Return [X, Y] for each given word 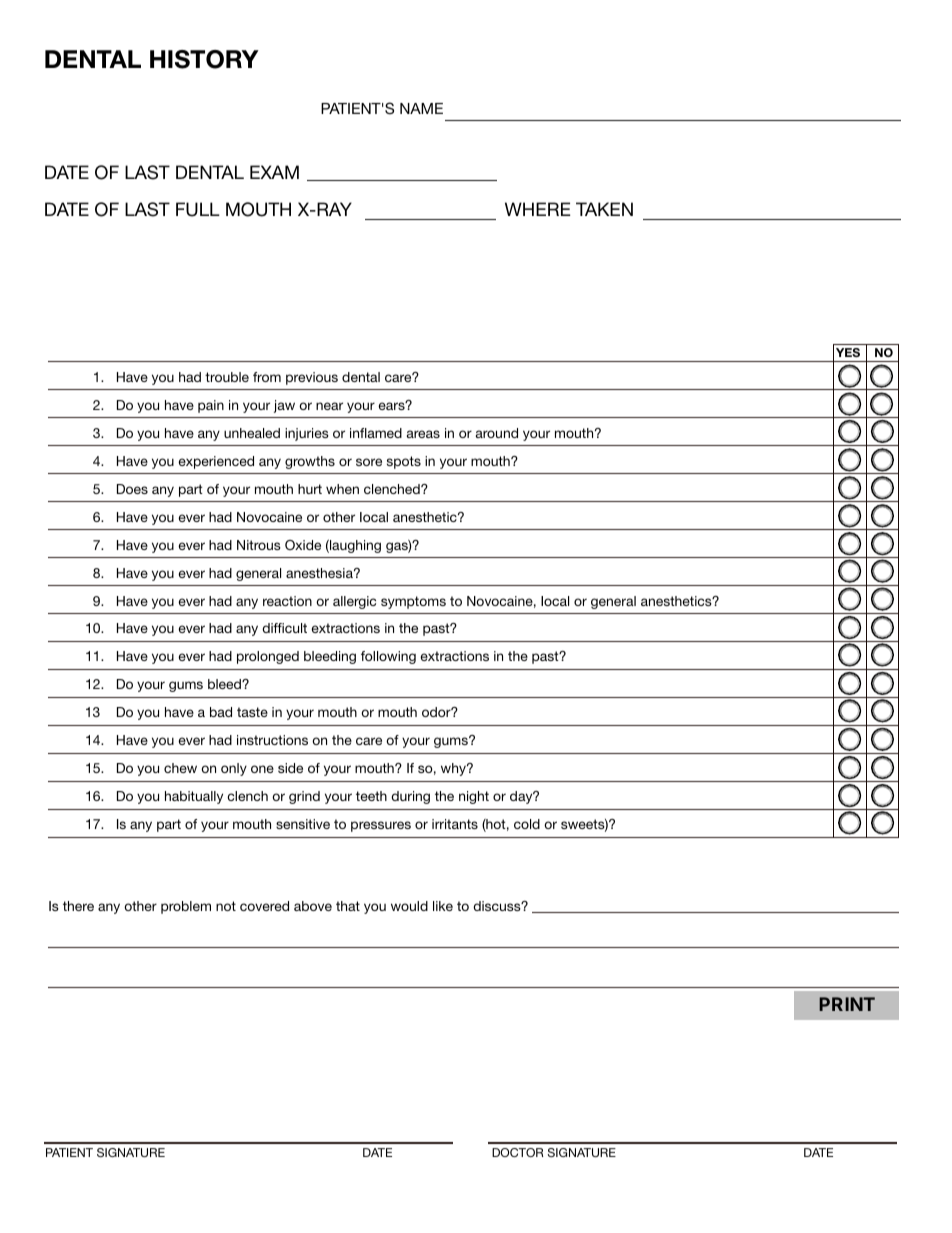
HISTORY [204, 59]
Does [132, 489]
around [497, 433]
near [329, 406]
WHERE [537, 209]
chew [180, 768]
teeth [371, 796]
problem [186, 907]
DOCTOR [518, 1152]
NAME [421, 108]
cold [527, 824]
